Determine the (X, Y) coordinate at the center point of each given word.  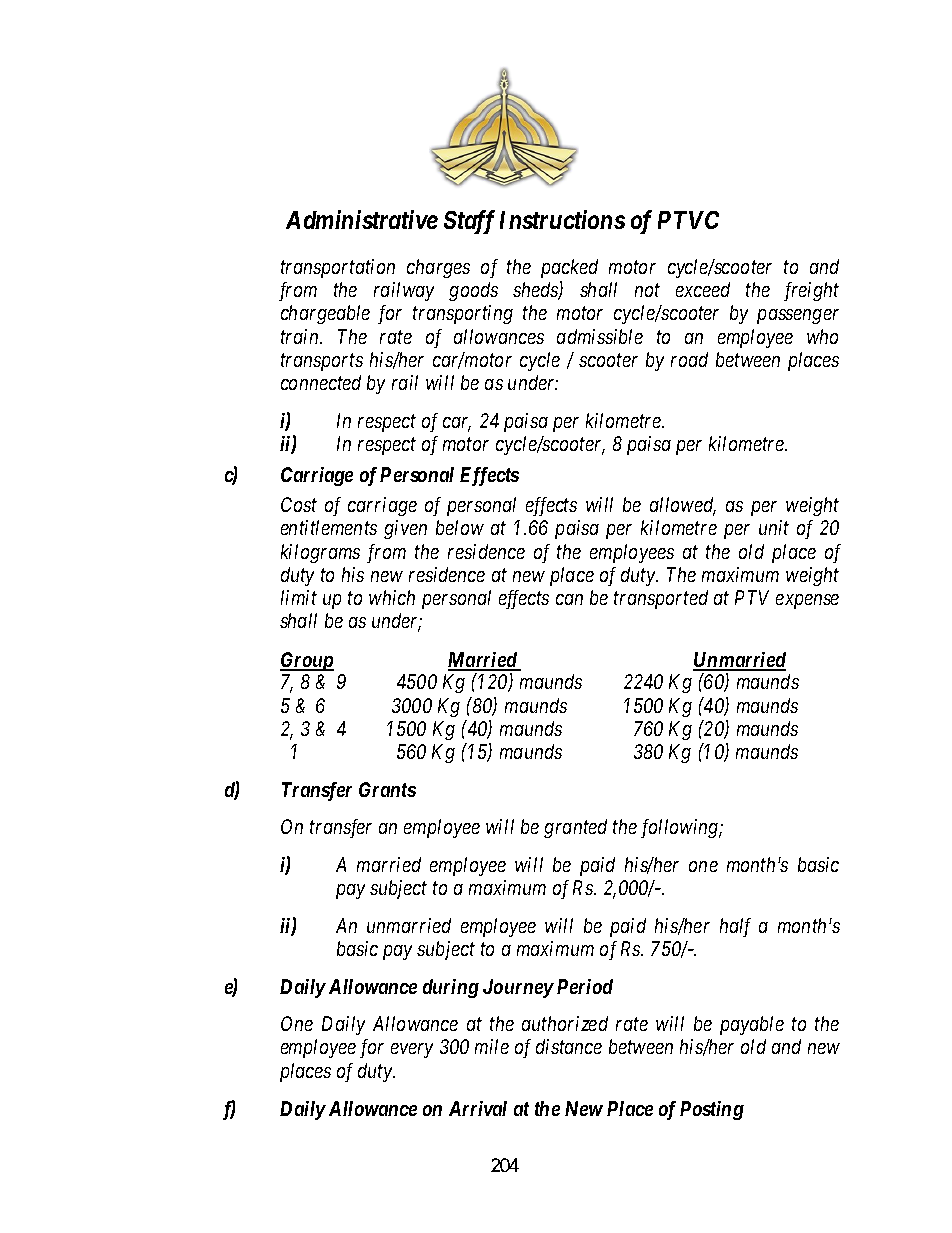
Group (307, 661)
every (412, 1051)
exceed (703, 289)
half (735, 927)
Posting (712, 1110)
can (569, 599)
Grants (387, 789)
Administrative (362, 219)
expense (807, 601)
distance (569, 1046)
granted (575, 828)
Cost (299, 504)
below (460, 527)
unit (774, 527)
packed (569, 268)
